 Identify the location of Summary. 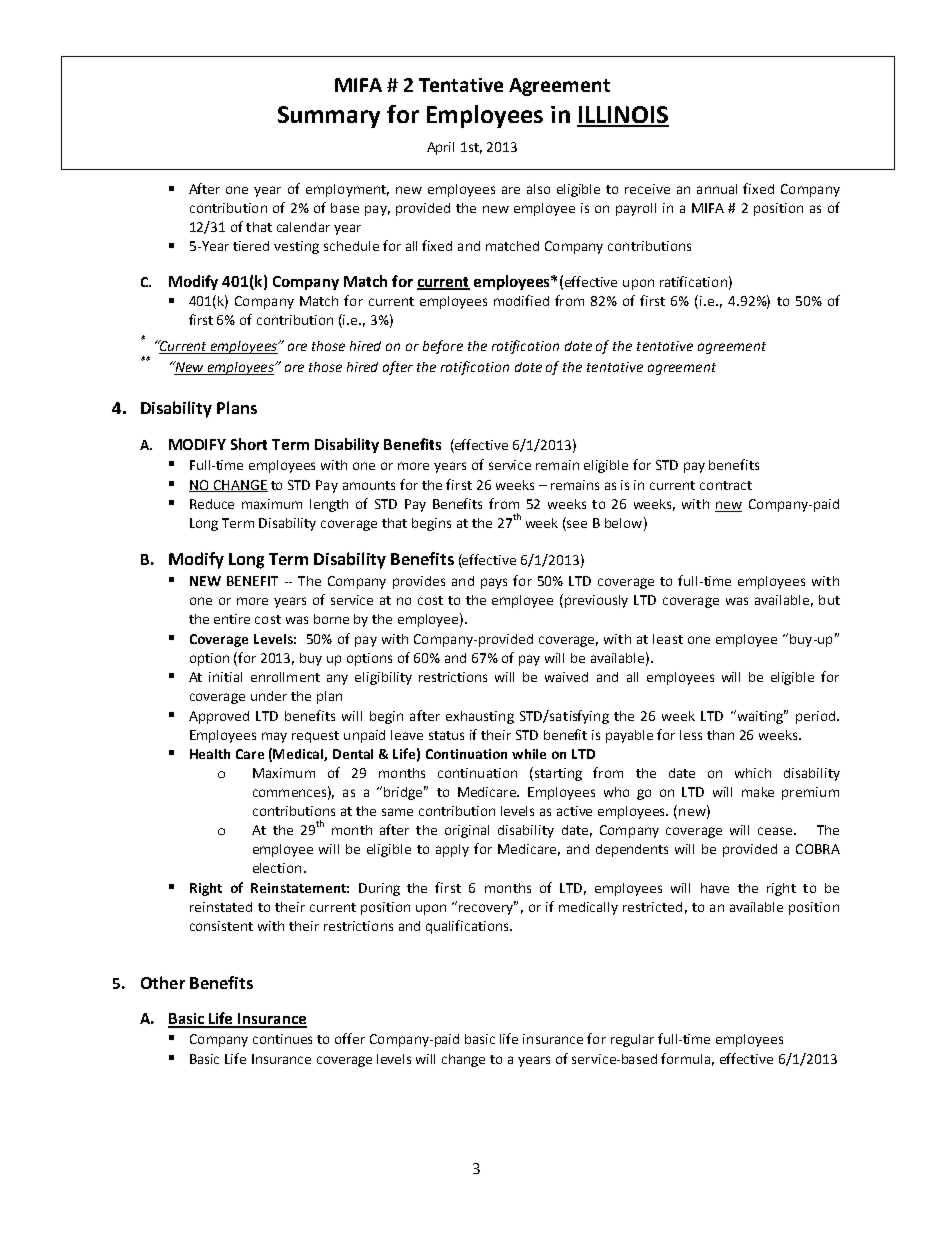
(329, 117).
